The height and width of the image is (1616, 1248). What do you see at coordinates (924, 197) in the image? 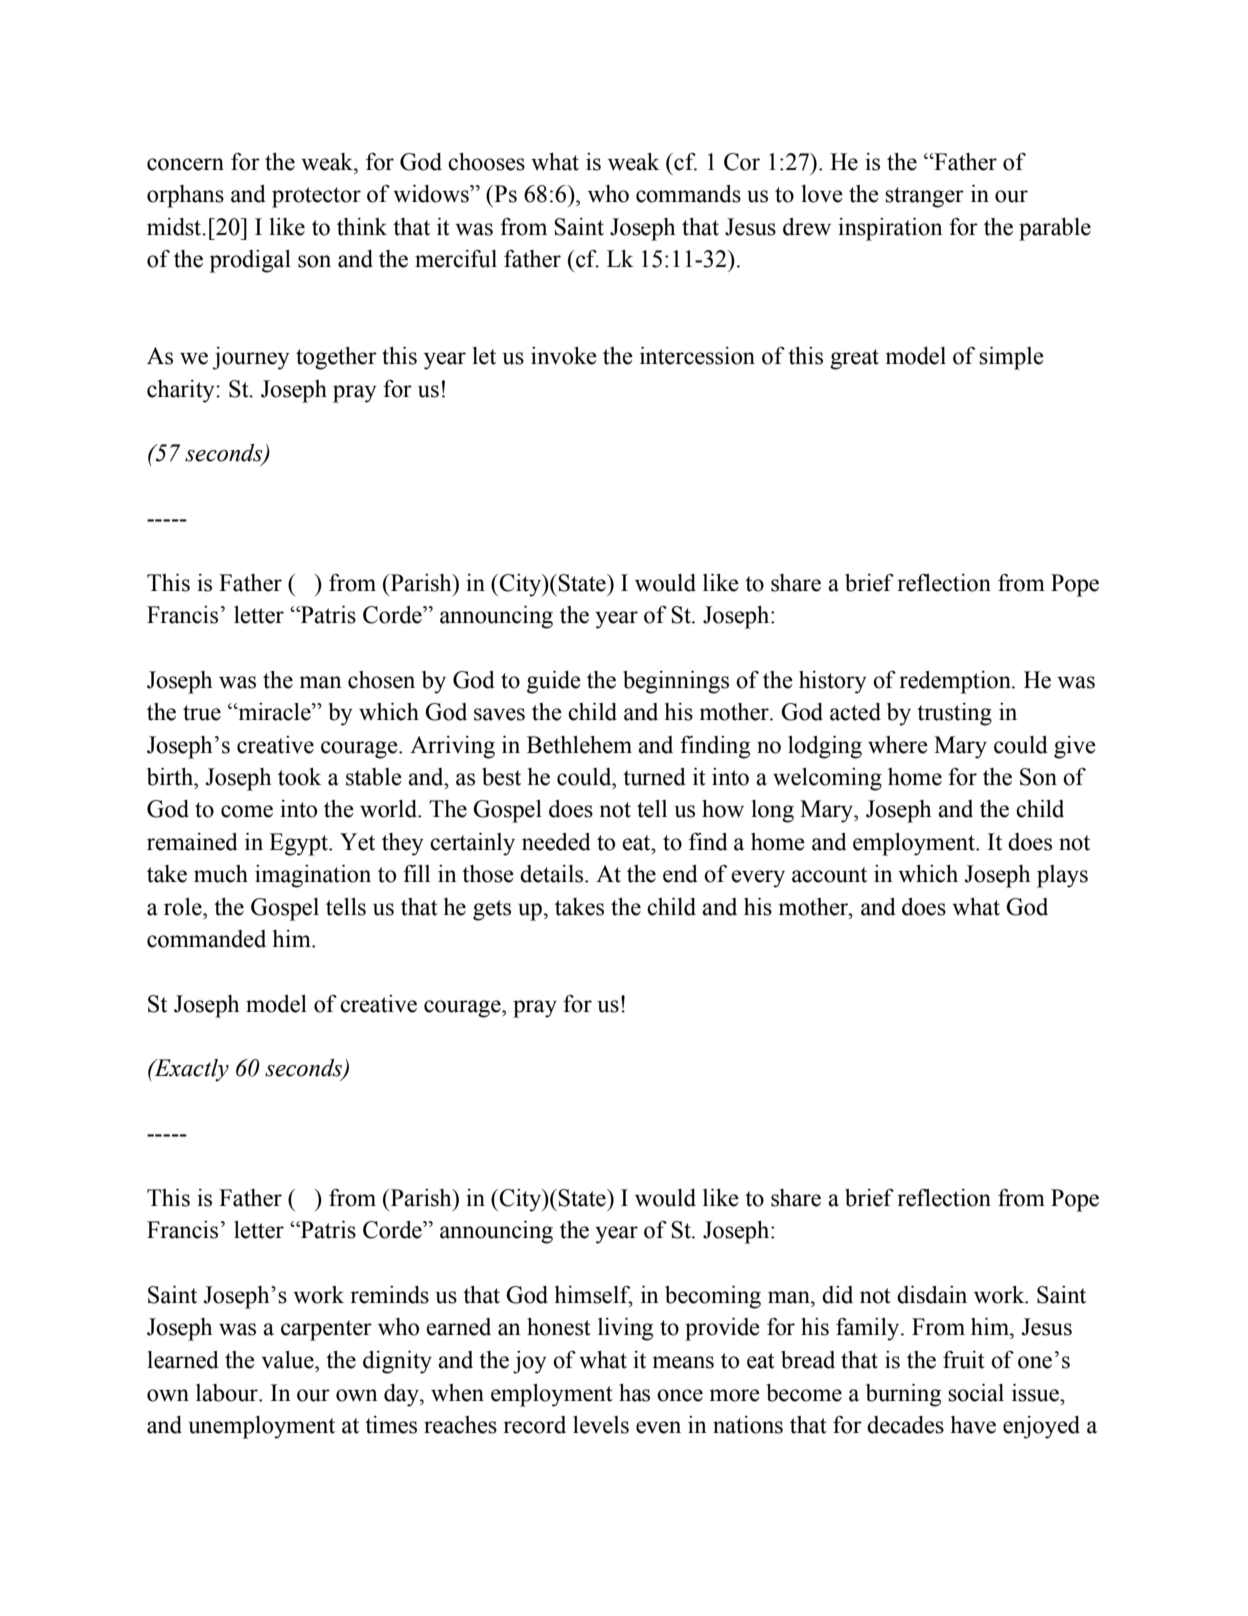
I see `stranger` at bounding box center [924, 197].
